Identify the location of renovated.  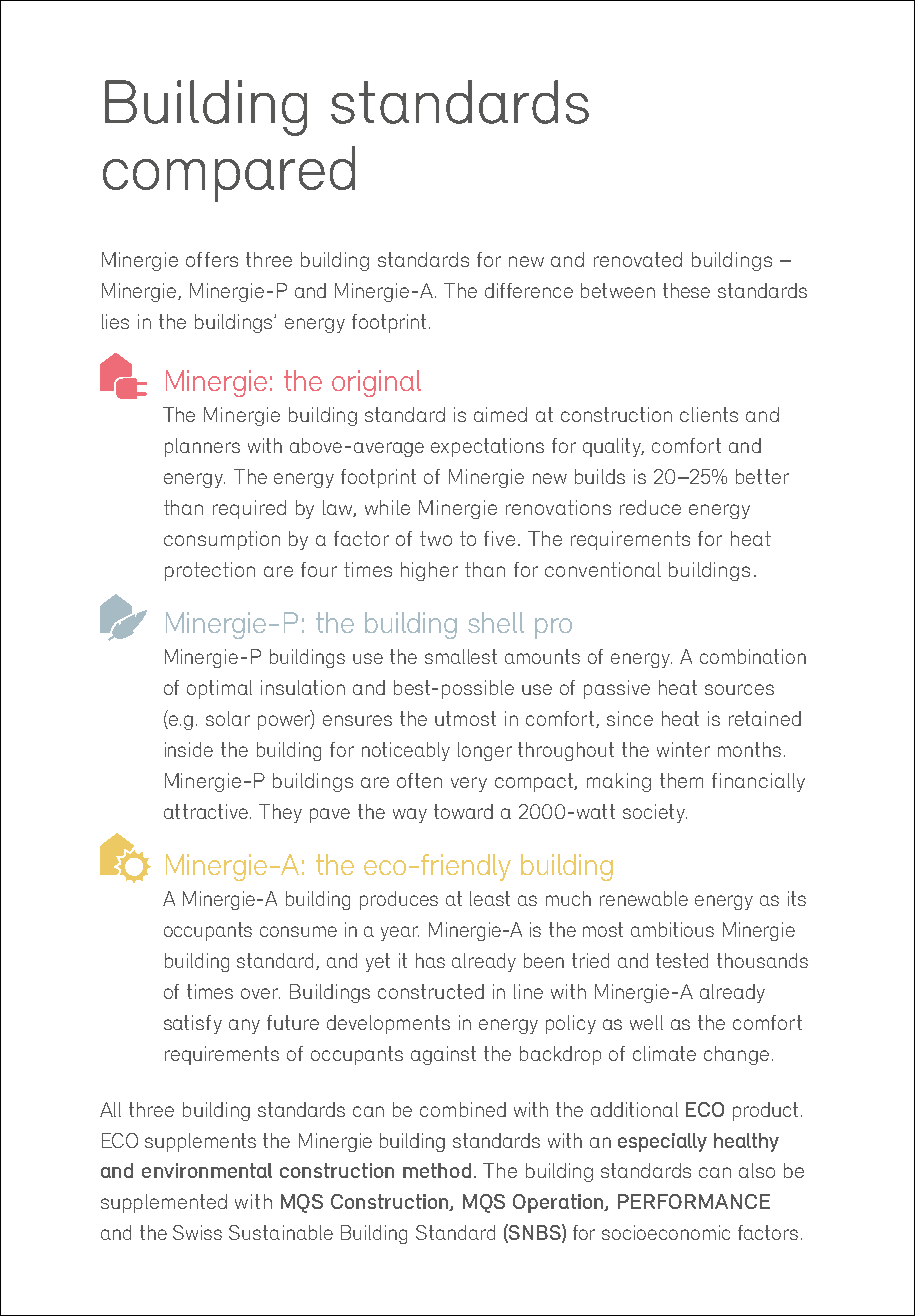
(638, 259).
